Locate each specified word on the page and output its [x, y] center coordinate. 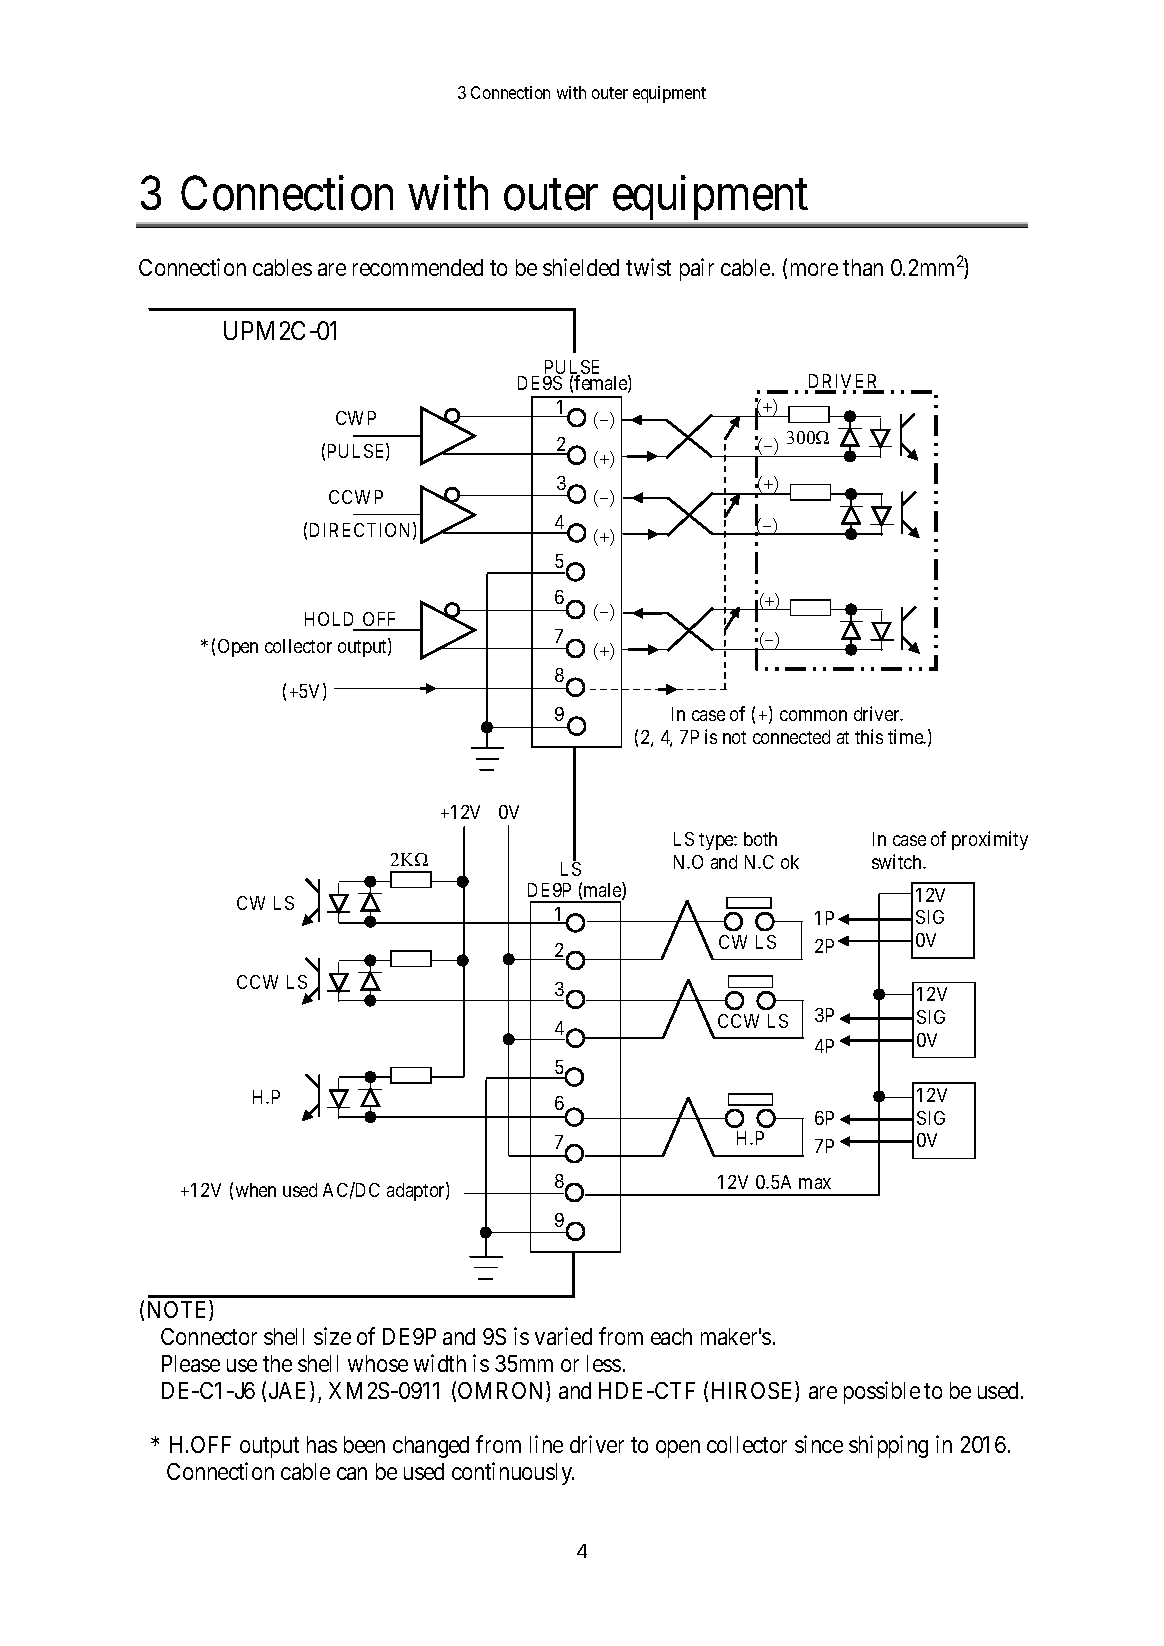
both [760, 839]
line [546, 1444]
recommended [418, 267]
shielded [581, 267]
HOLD [329, 619]
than [863, 267]
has [322, 1444]
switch [898, 861]
